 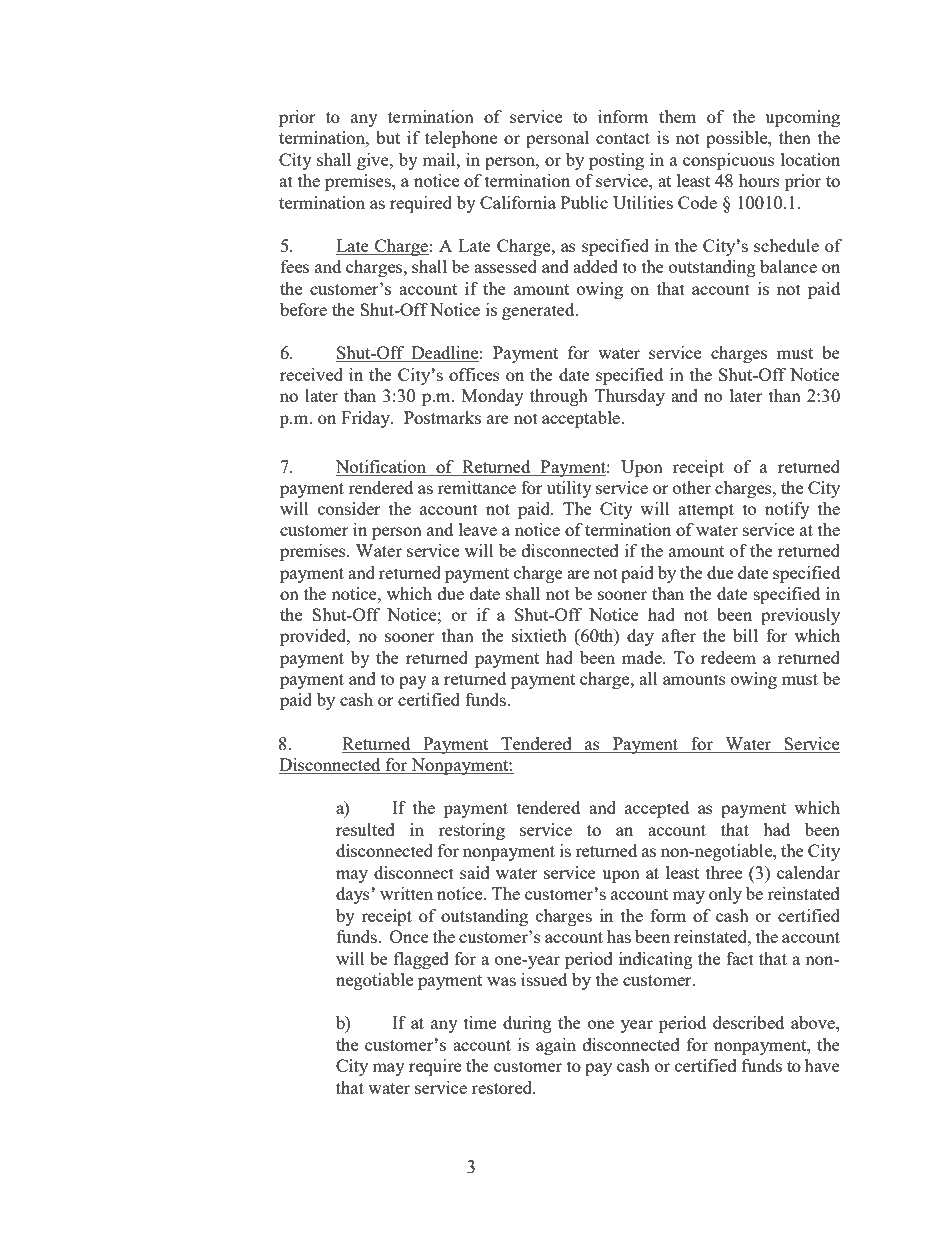 I want to click on flagged, so click(x=421, y=960).
